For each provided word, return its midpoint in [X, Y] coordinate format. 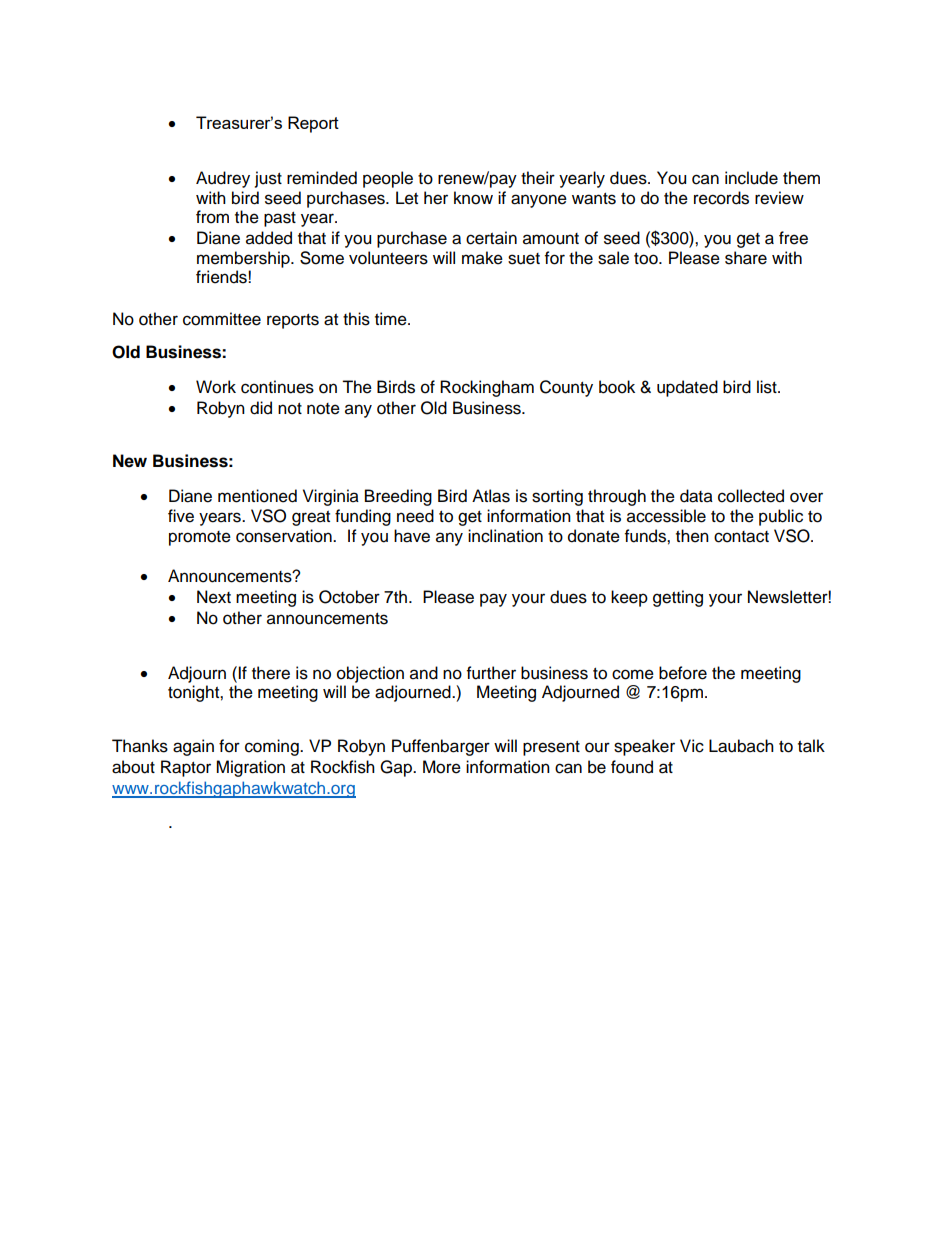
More [442, 767]
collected [751, 496]
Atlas [491, 496]
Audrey [223, 179]
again [193, 747]
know [473, 198]
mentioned [257, 496]
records [721, 198]
